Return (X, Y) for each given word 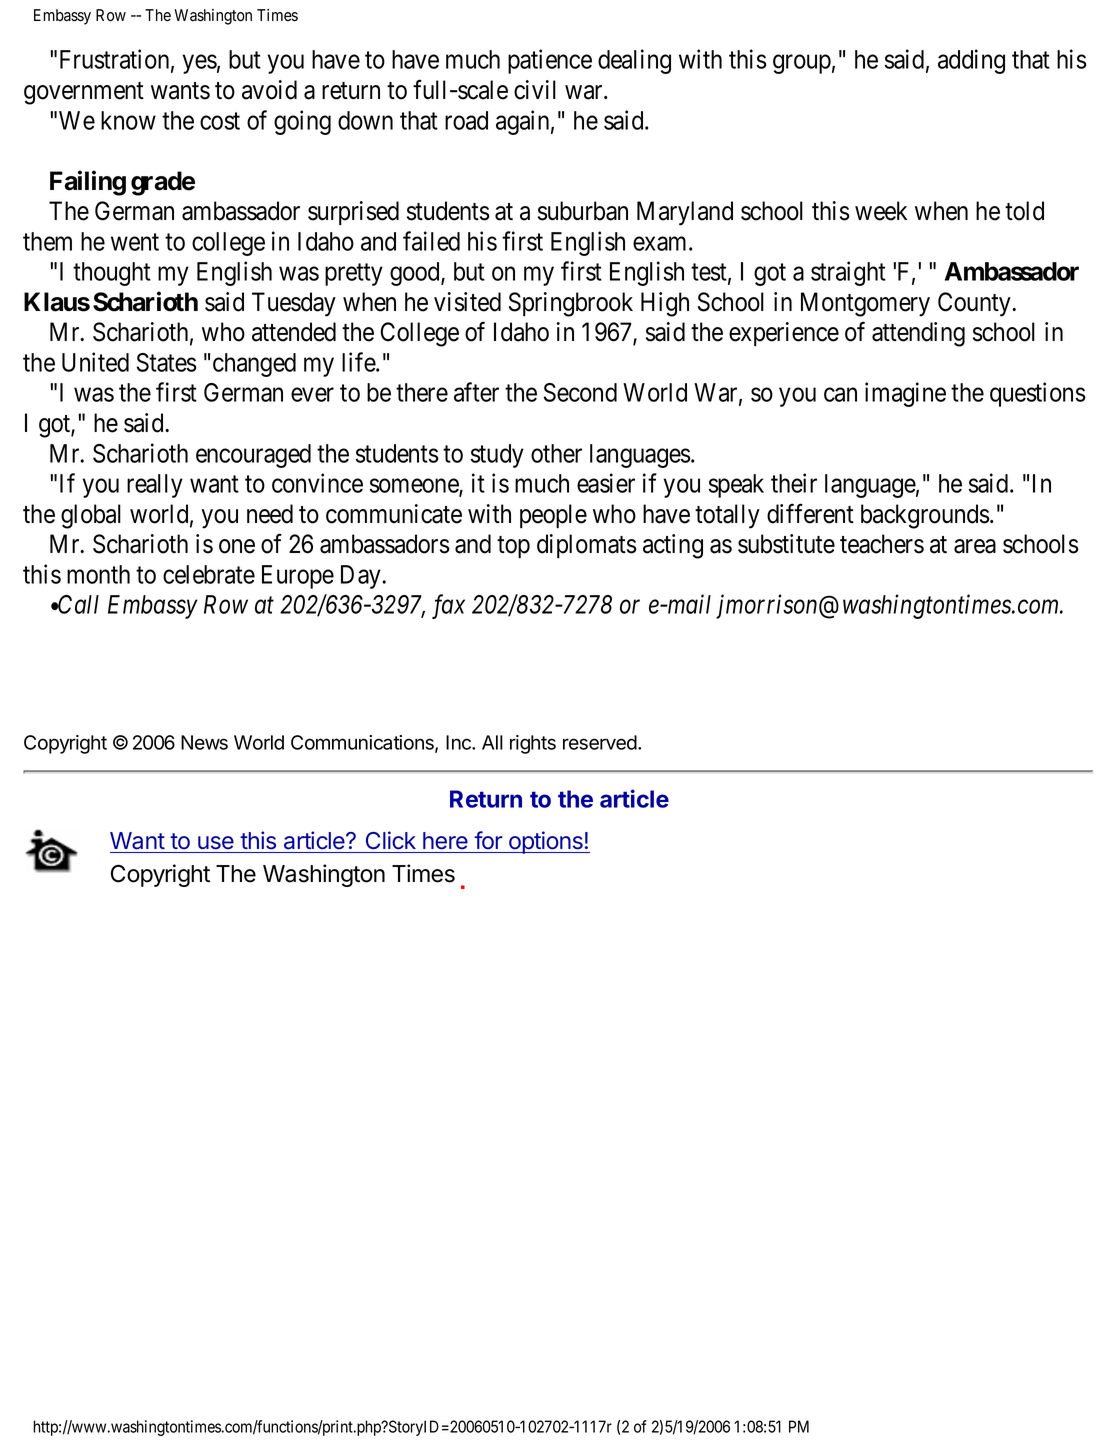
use (216, 842)
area (975, 546)
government (84, 93)
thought (112, 274)
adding (971, 61)
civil (535, 90)
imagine (905, 394)
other (556, 453)
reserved (601, 742)
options (546, 842)
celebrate (209, 574)
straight (848, 273)
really (155, 486)
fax (448, 606)
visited (467, 302)
